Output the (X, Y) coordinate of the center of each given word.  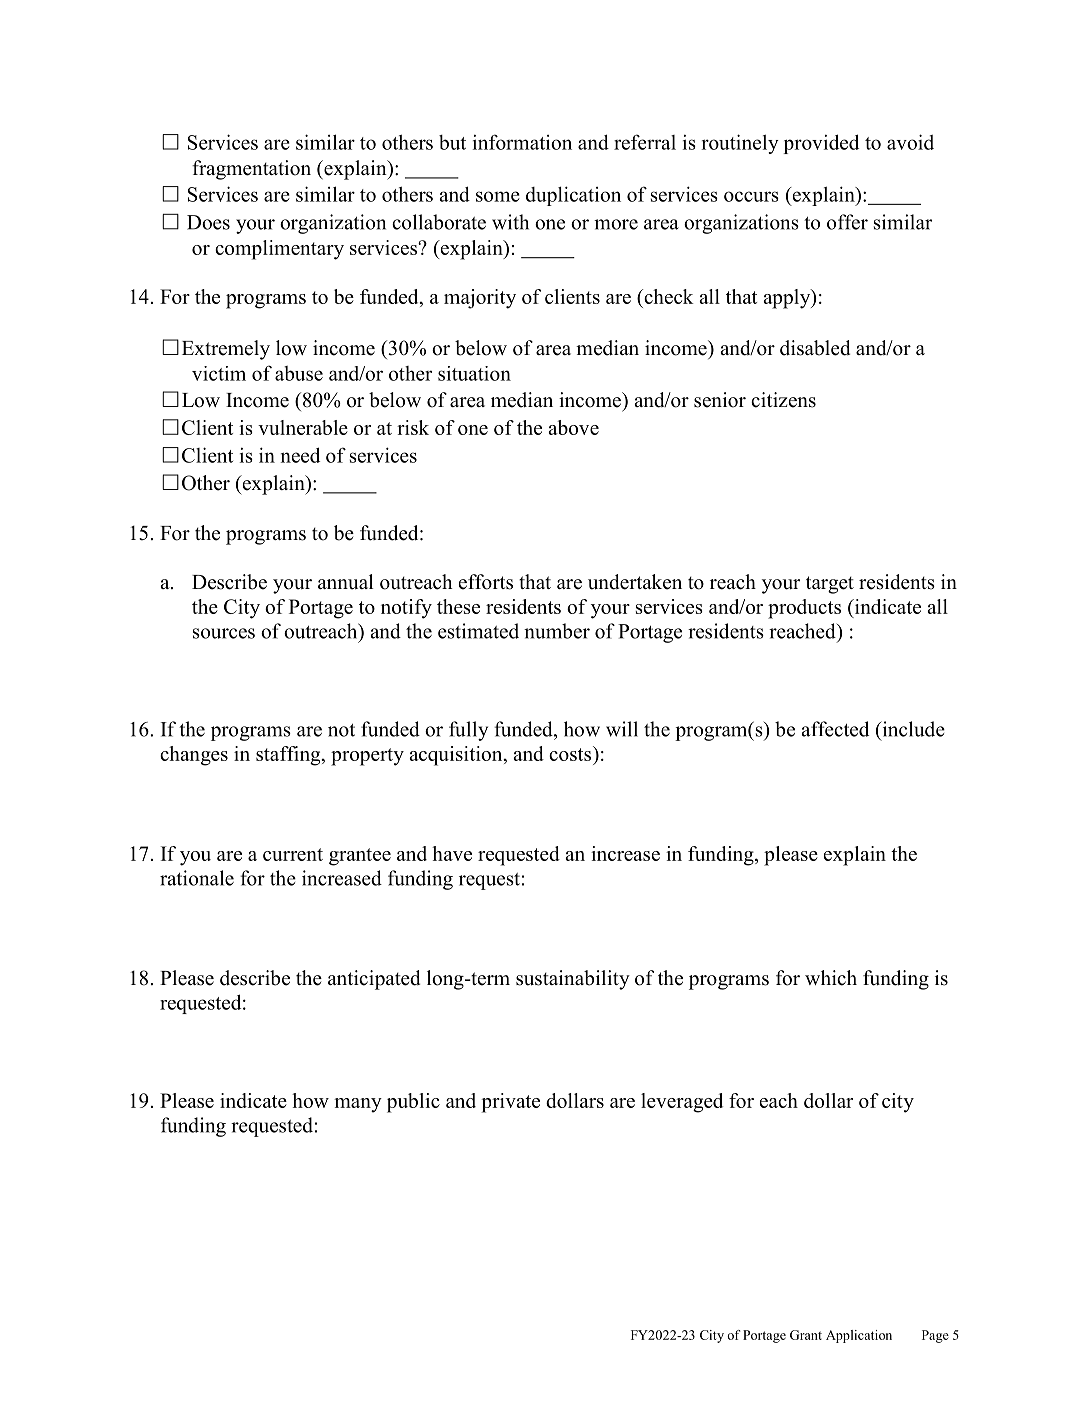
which (831, 978)
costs (571, 753)
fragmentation (251, 170)
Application (859, 1336)
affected (835, 729)
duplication (573, 196)
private (511, 1103)
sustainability (573, 980)
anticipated (374, 980)
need (300, 455)
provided (821, 144)
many (358, 1105)
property (367, 757)
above (573, 427)
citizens (783, 400)
